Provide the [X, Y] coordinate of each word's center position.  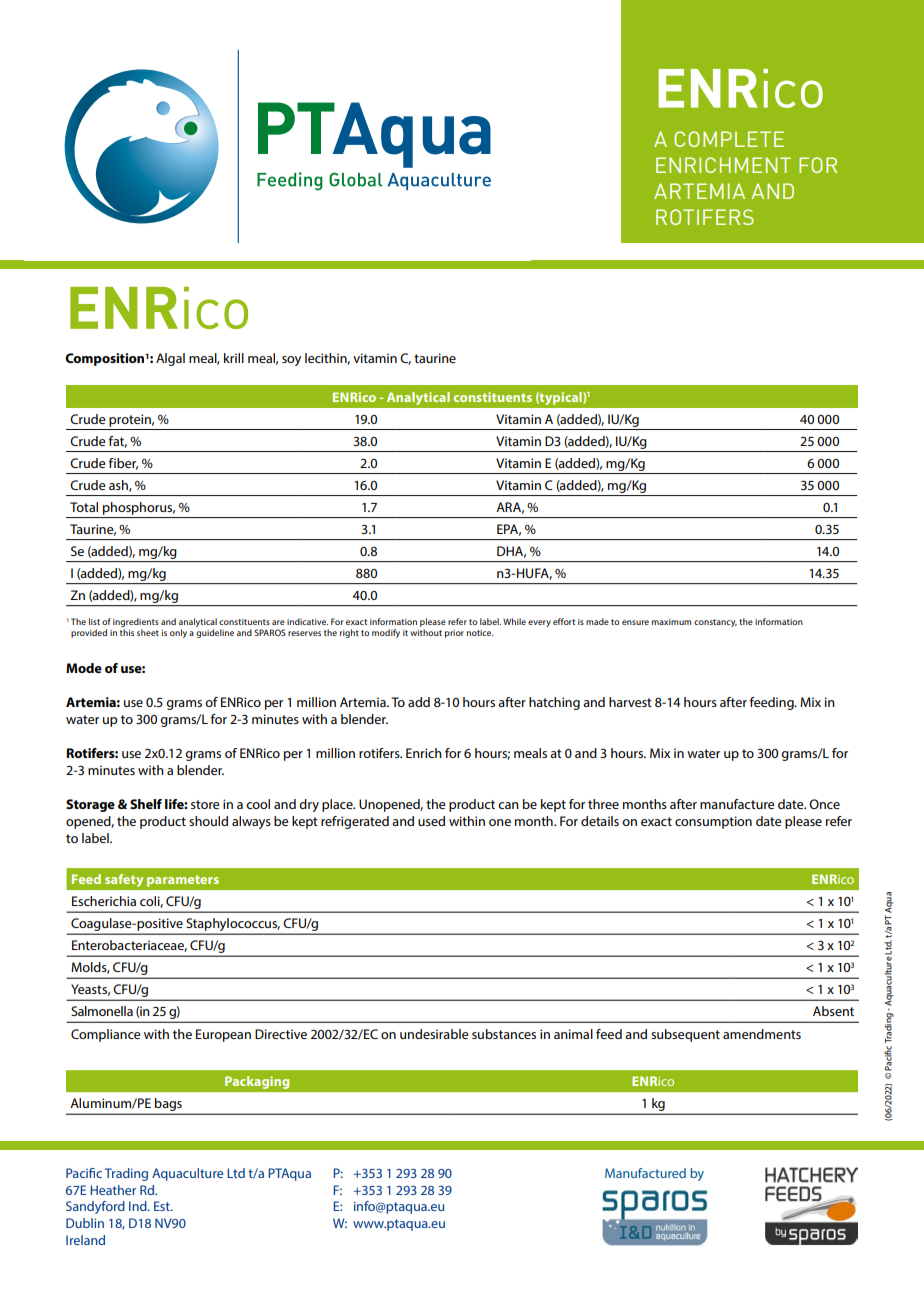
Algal [170, 359]
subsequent [685, 1035]
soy [291, 361]
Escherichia [104, 901]
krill [234, 358]
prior [454, 634]
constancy [715, 623]
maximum [672, 622]
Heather [113, 1190]
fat [118, 442]
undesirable [434, 1034]
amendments [762, 1034]
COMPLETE [729, 139]
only [178, 633]
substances [504, 1034]
